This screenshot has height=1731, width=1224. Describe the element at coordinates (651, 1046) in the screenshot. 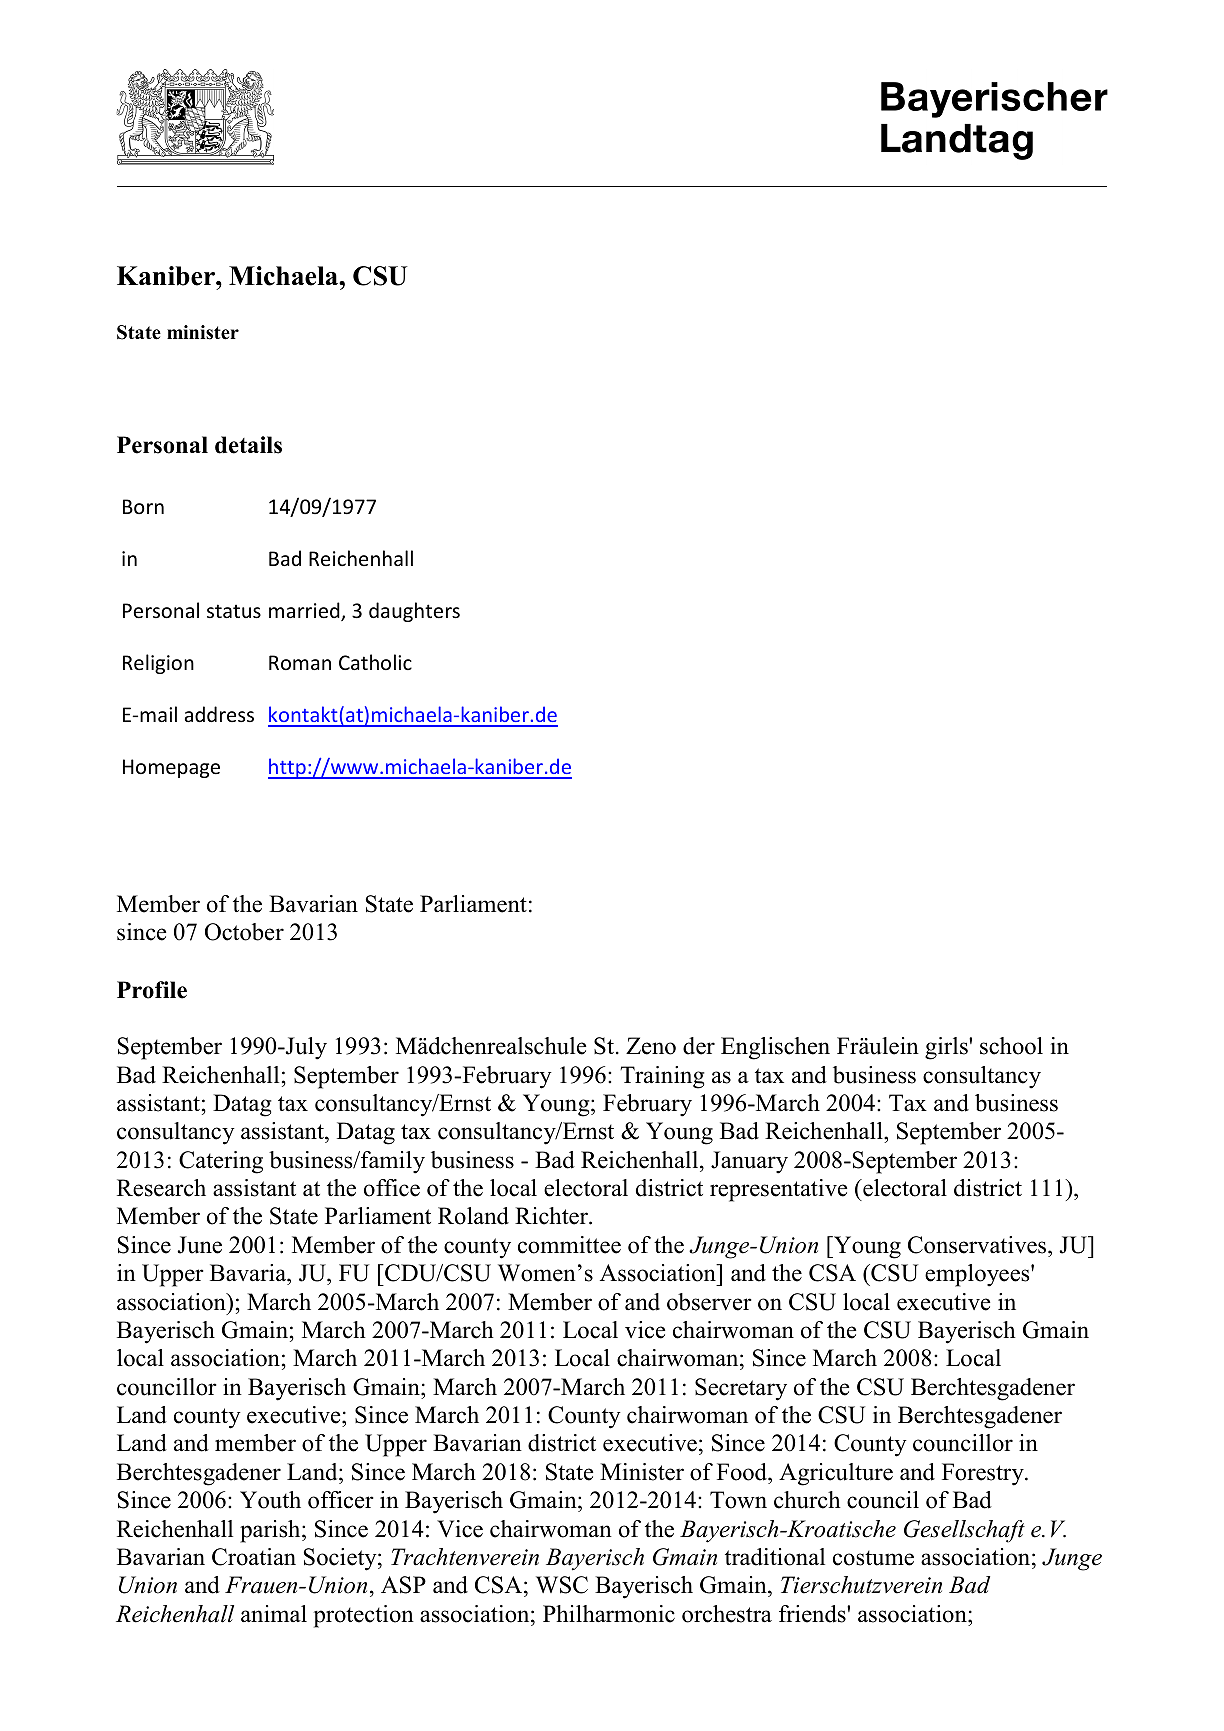

I see `Zeno` at that location.
